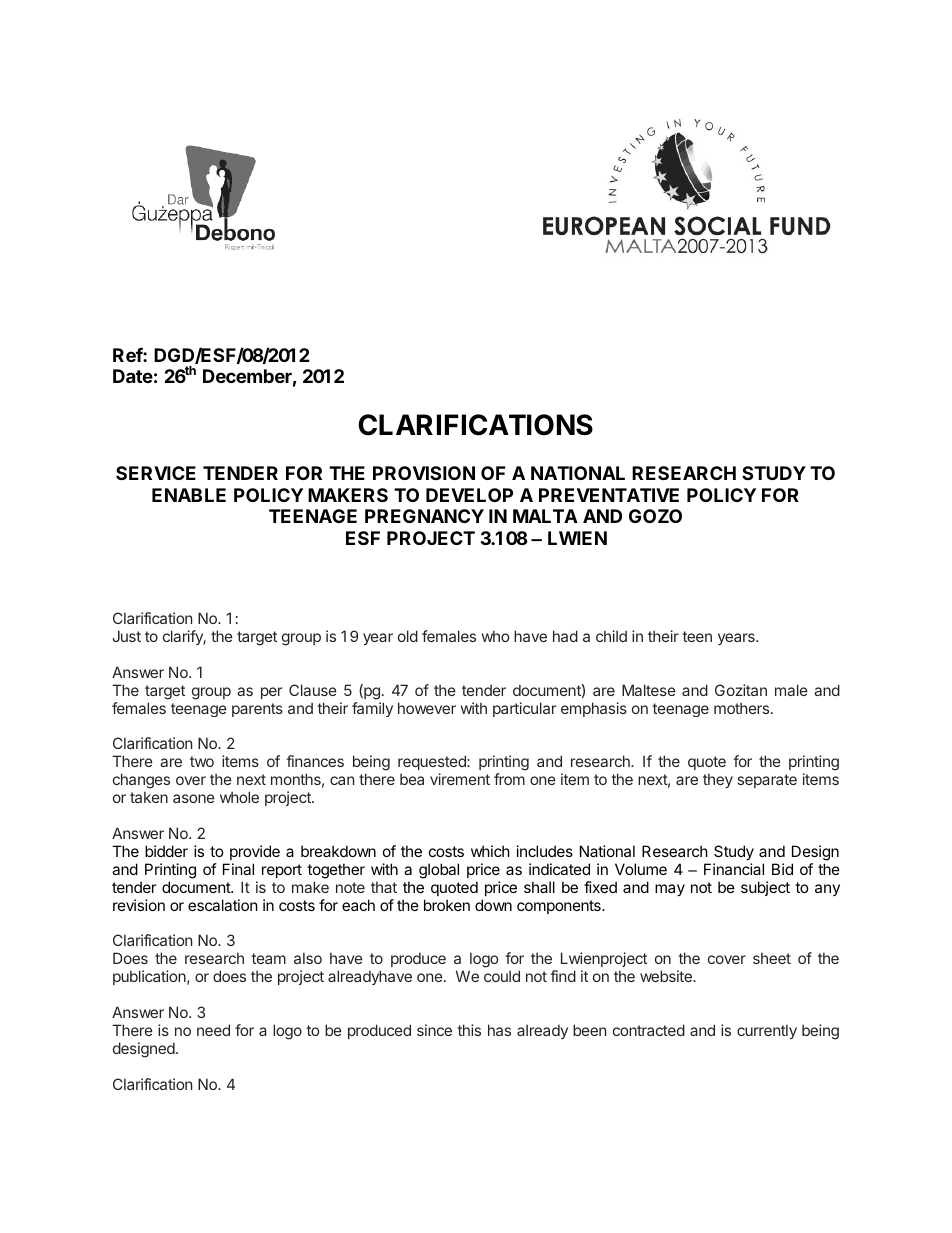  What do you see at coordinates (469, 1030) in the screenshot?
I see `this` at bounding box center [469, 1030].
